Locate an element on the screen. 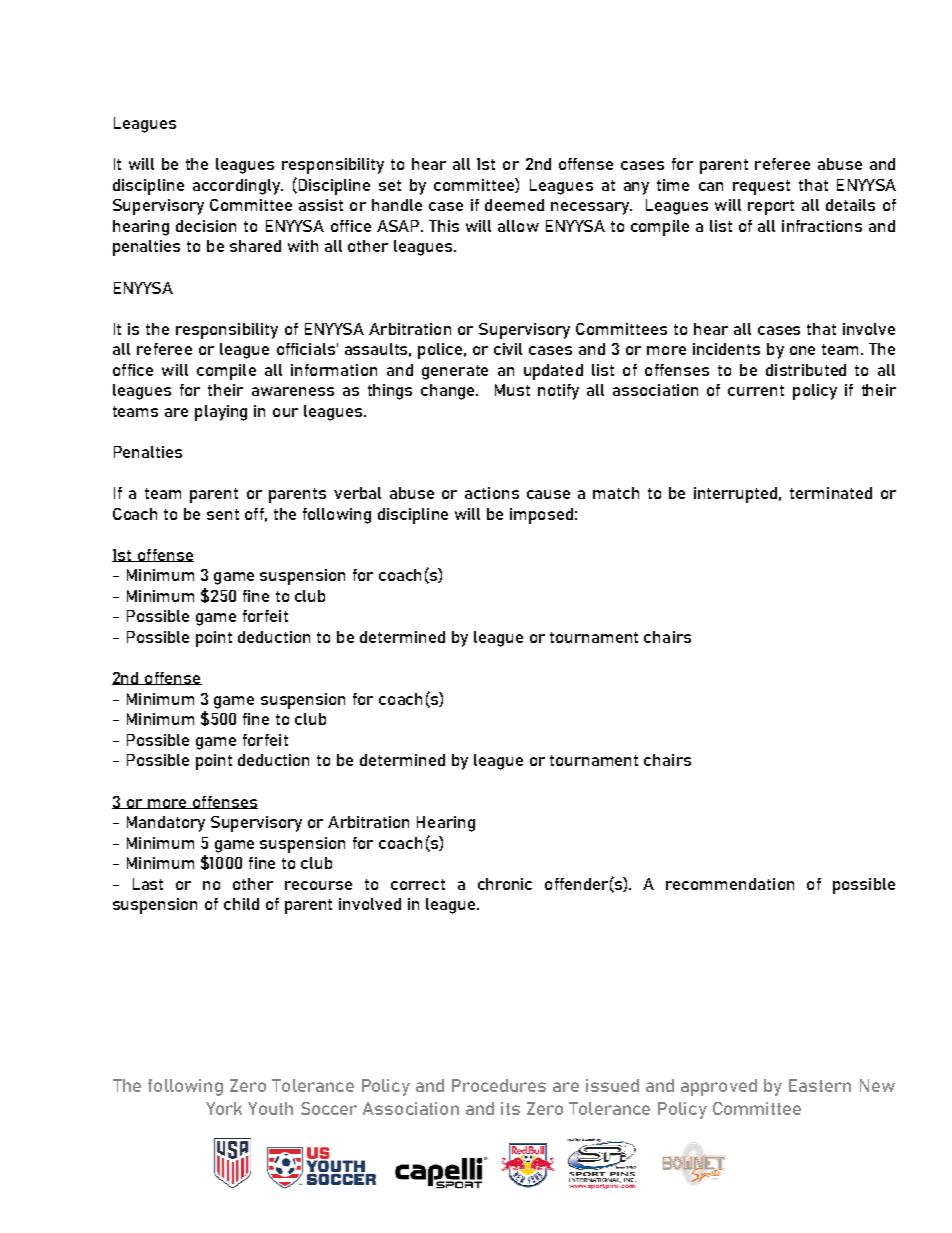 The image size is (952, 1233). Procedures is located at coordinates (499, 1085).
